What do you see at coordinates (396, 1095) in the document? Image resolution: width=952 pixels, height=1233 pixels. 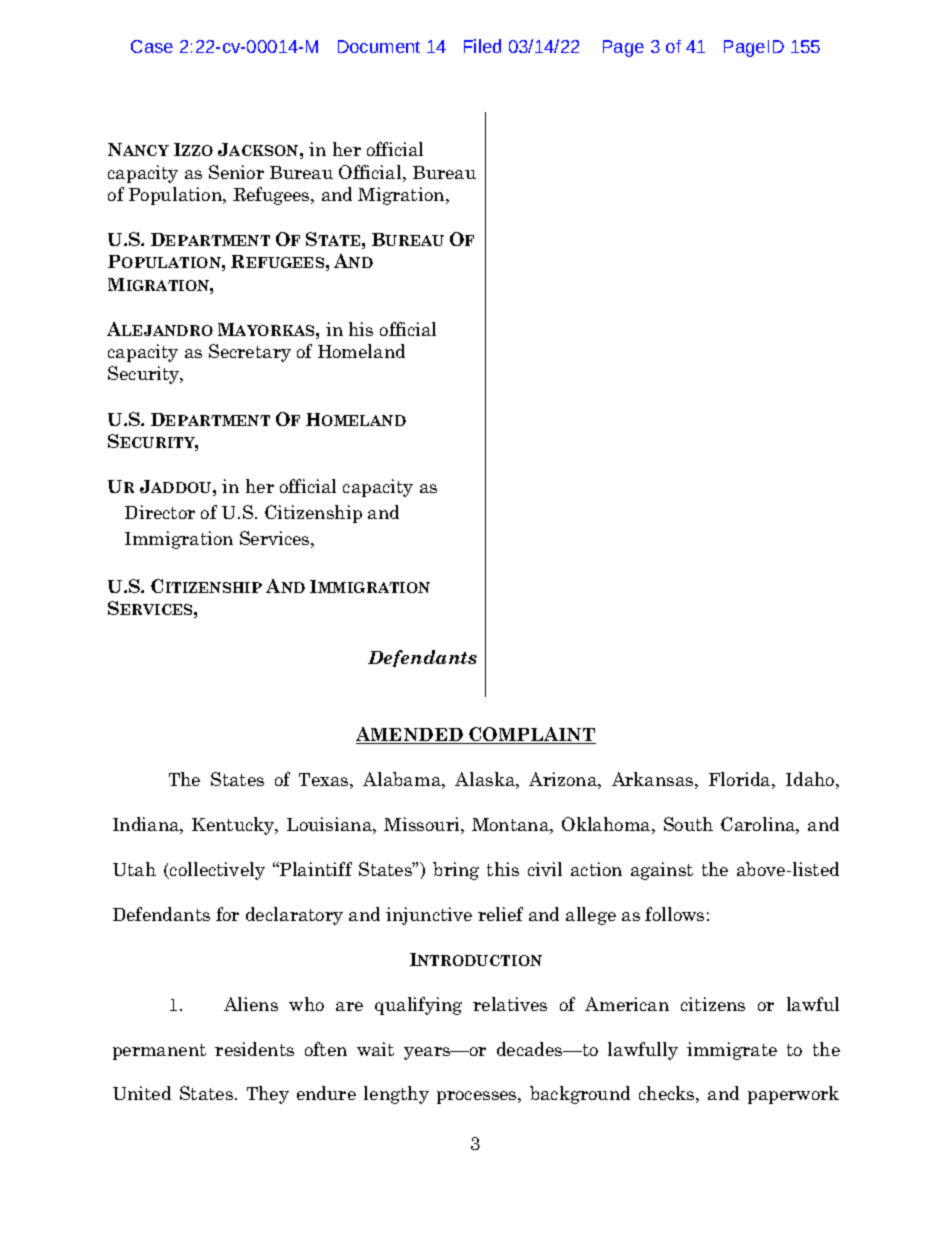 I see `lengthy` at bounding box center [396, 1095].
